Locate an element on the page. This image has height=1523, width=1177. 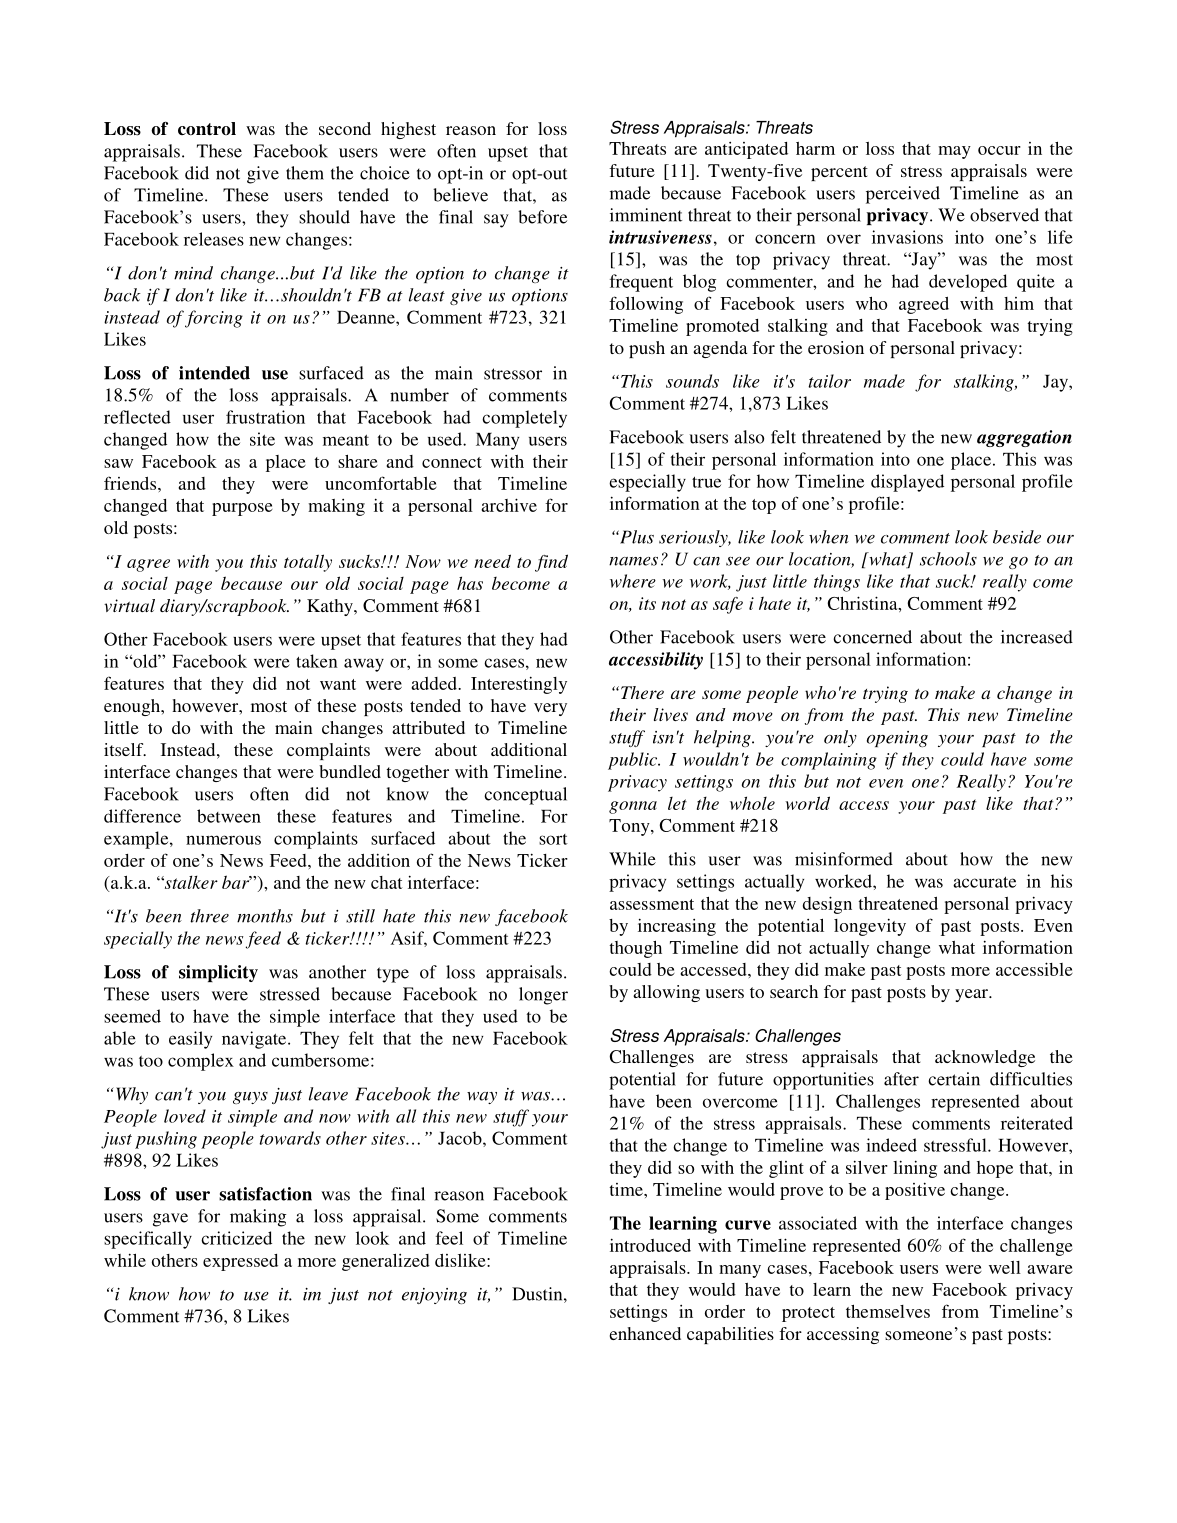
opening is located at coordinates (897, 739).
